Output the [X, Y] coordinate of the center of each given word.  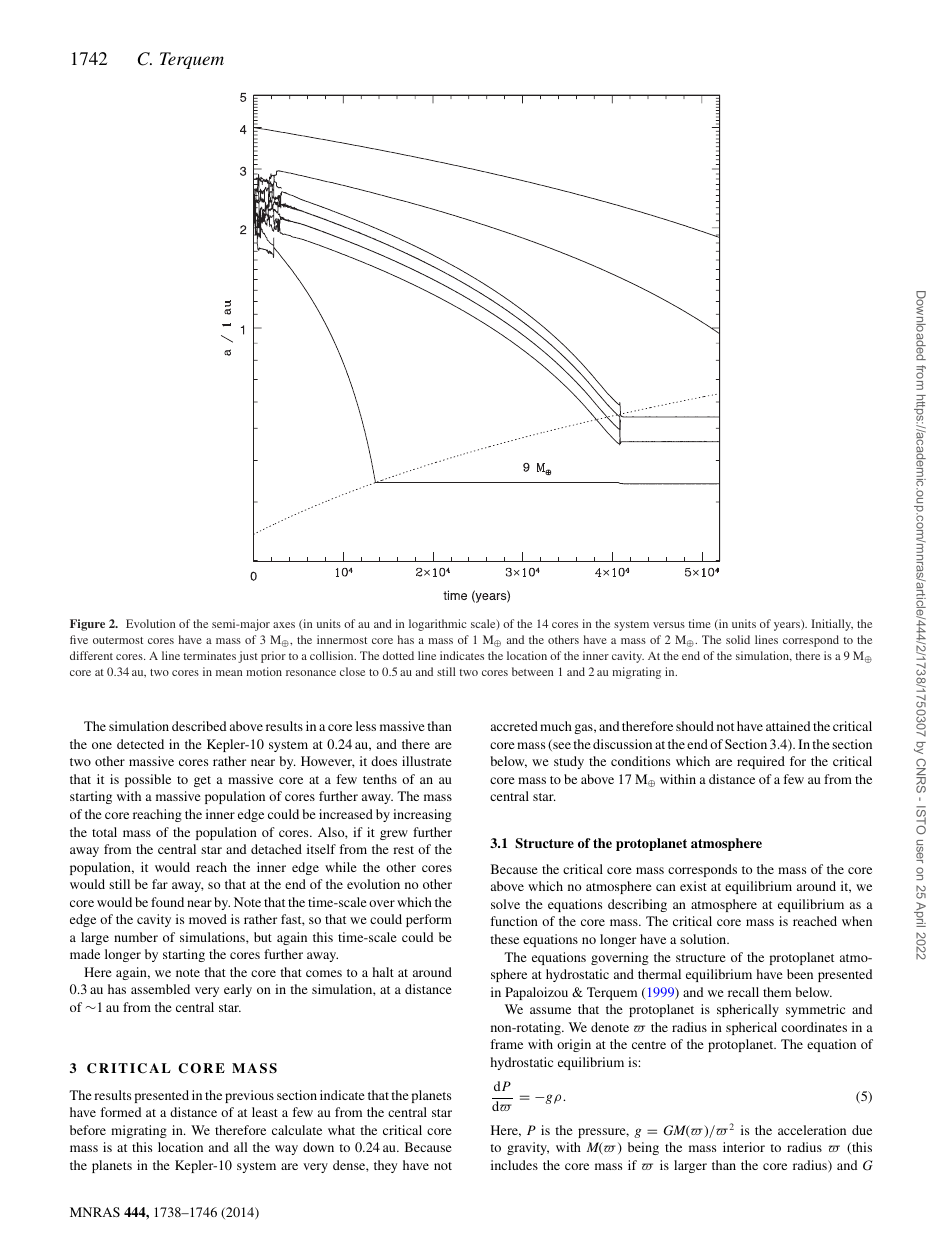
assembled [160, 989]
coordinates [814, 1027]
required [761, 762]
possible [148, 780]
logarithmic [437, 625]
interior [744, 1147]
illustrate [427, 761]
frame [506, 1044]
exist [693, 886]
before [88, 1130]
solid [738, 639]
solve [505, 904]
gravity [528, 1148]
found [167, 902]
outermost [118, 640]
